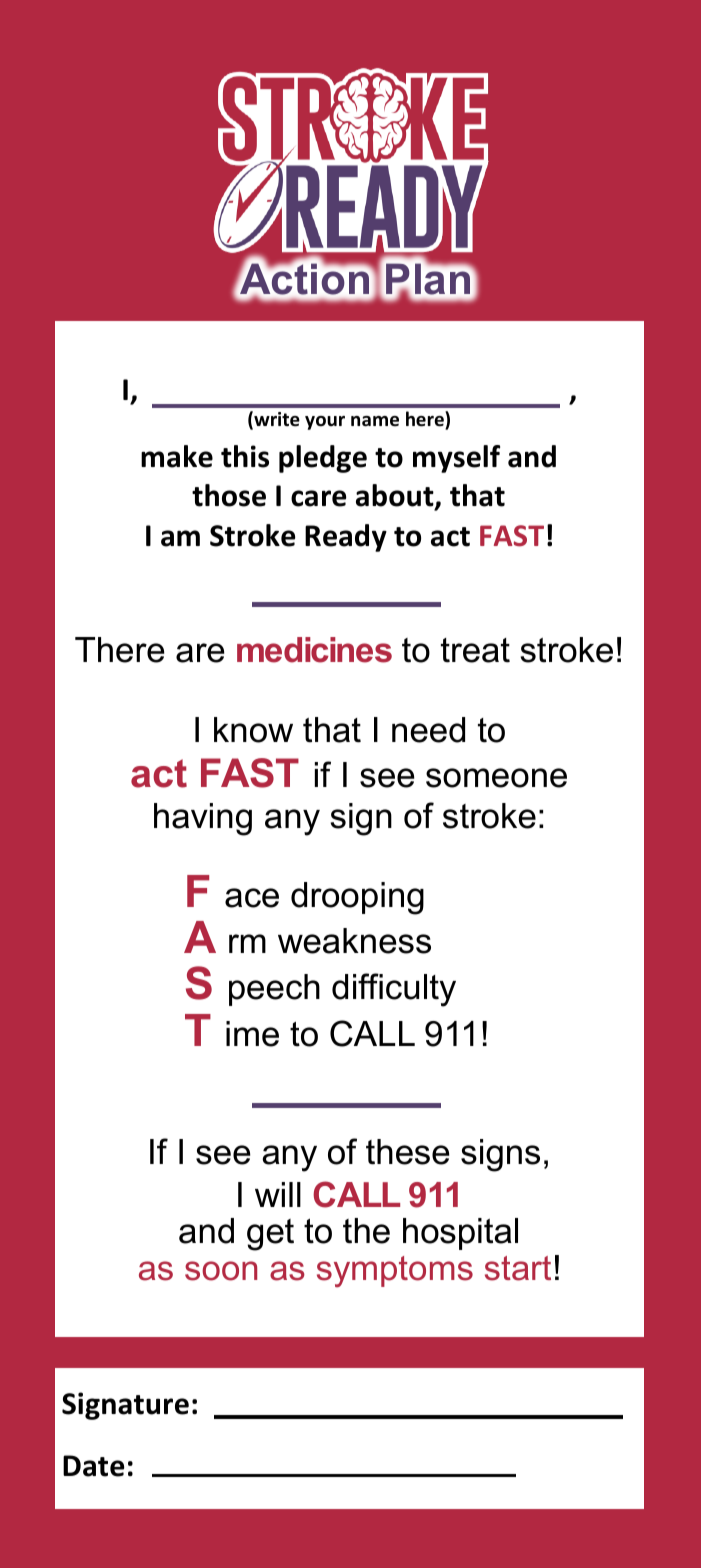  What do you see at coordinates (177, 456) in the screenshot?
I see `make` at bounding box center [177, 456].
